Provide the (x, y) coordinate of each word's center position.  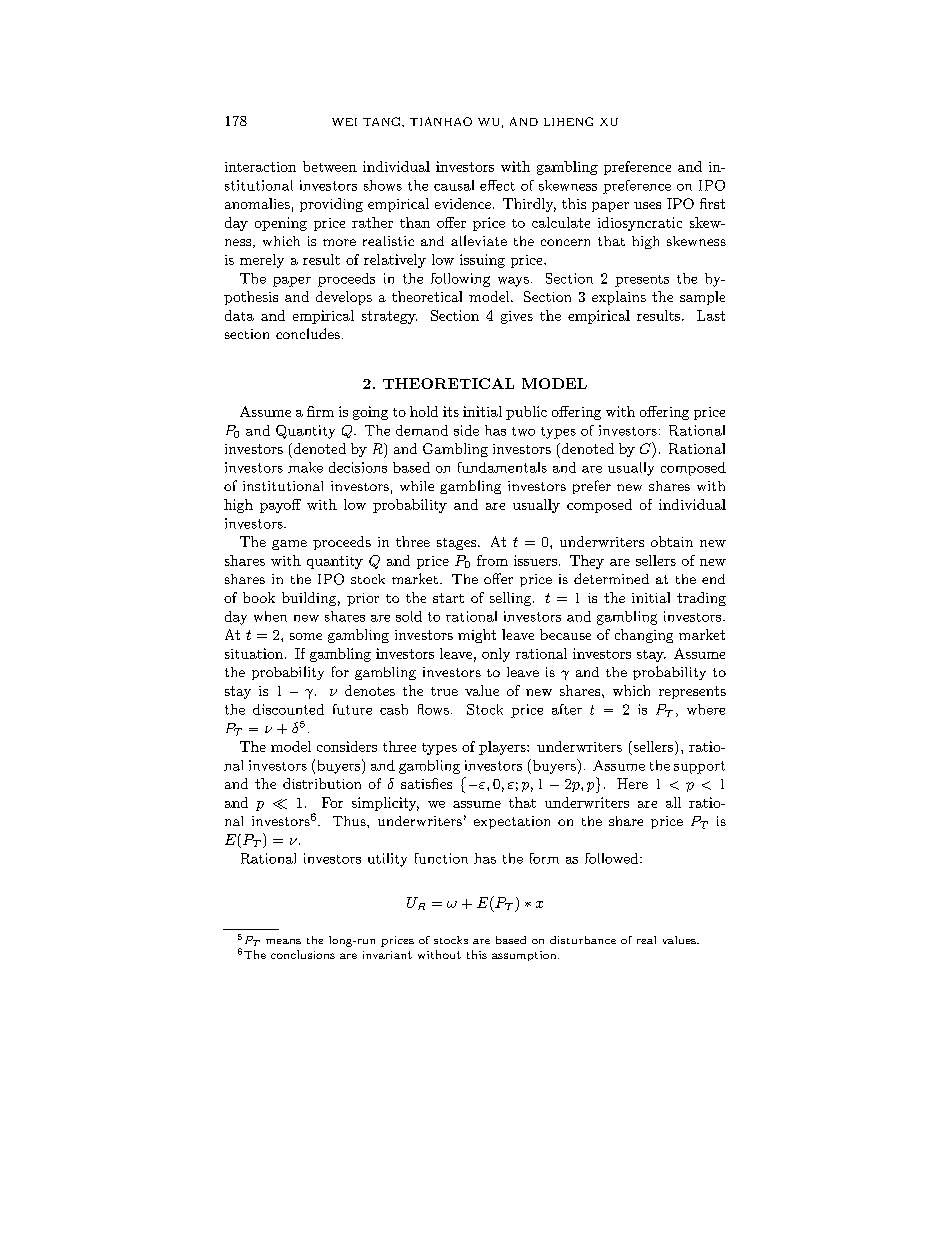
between (330, 166)
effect (497, 185)
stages (456, 544)
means (283, 941)
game (289, 545)
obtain (672, 541)
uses (647, 205)
